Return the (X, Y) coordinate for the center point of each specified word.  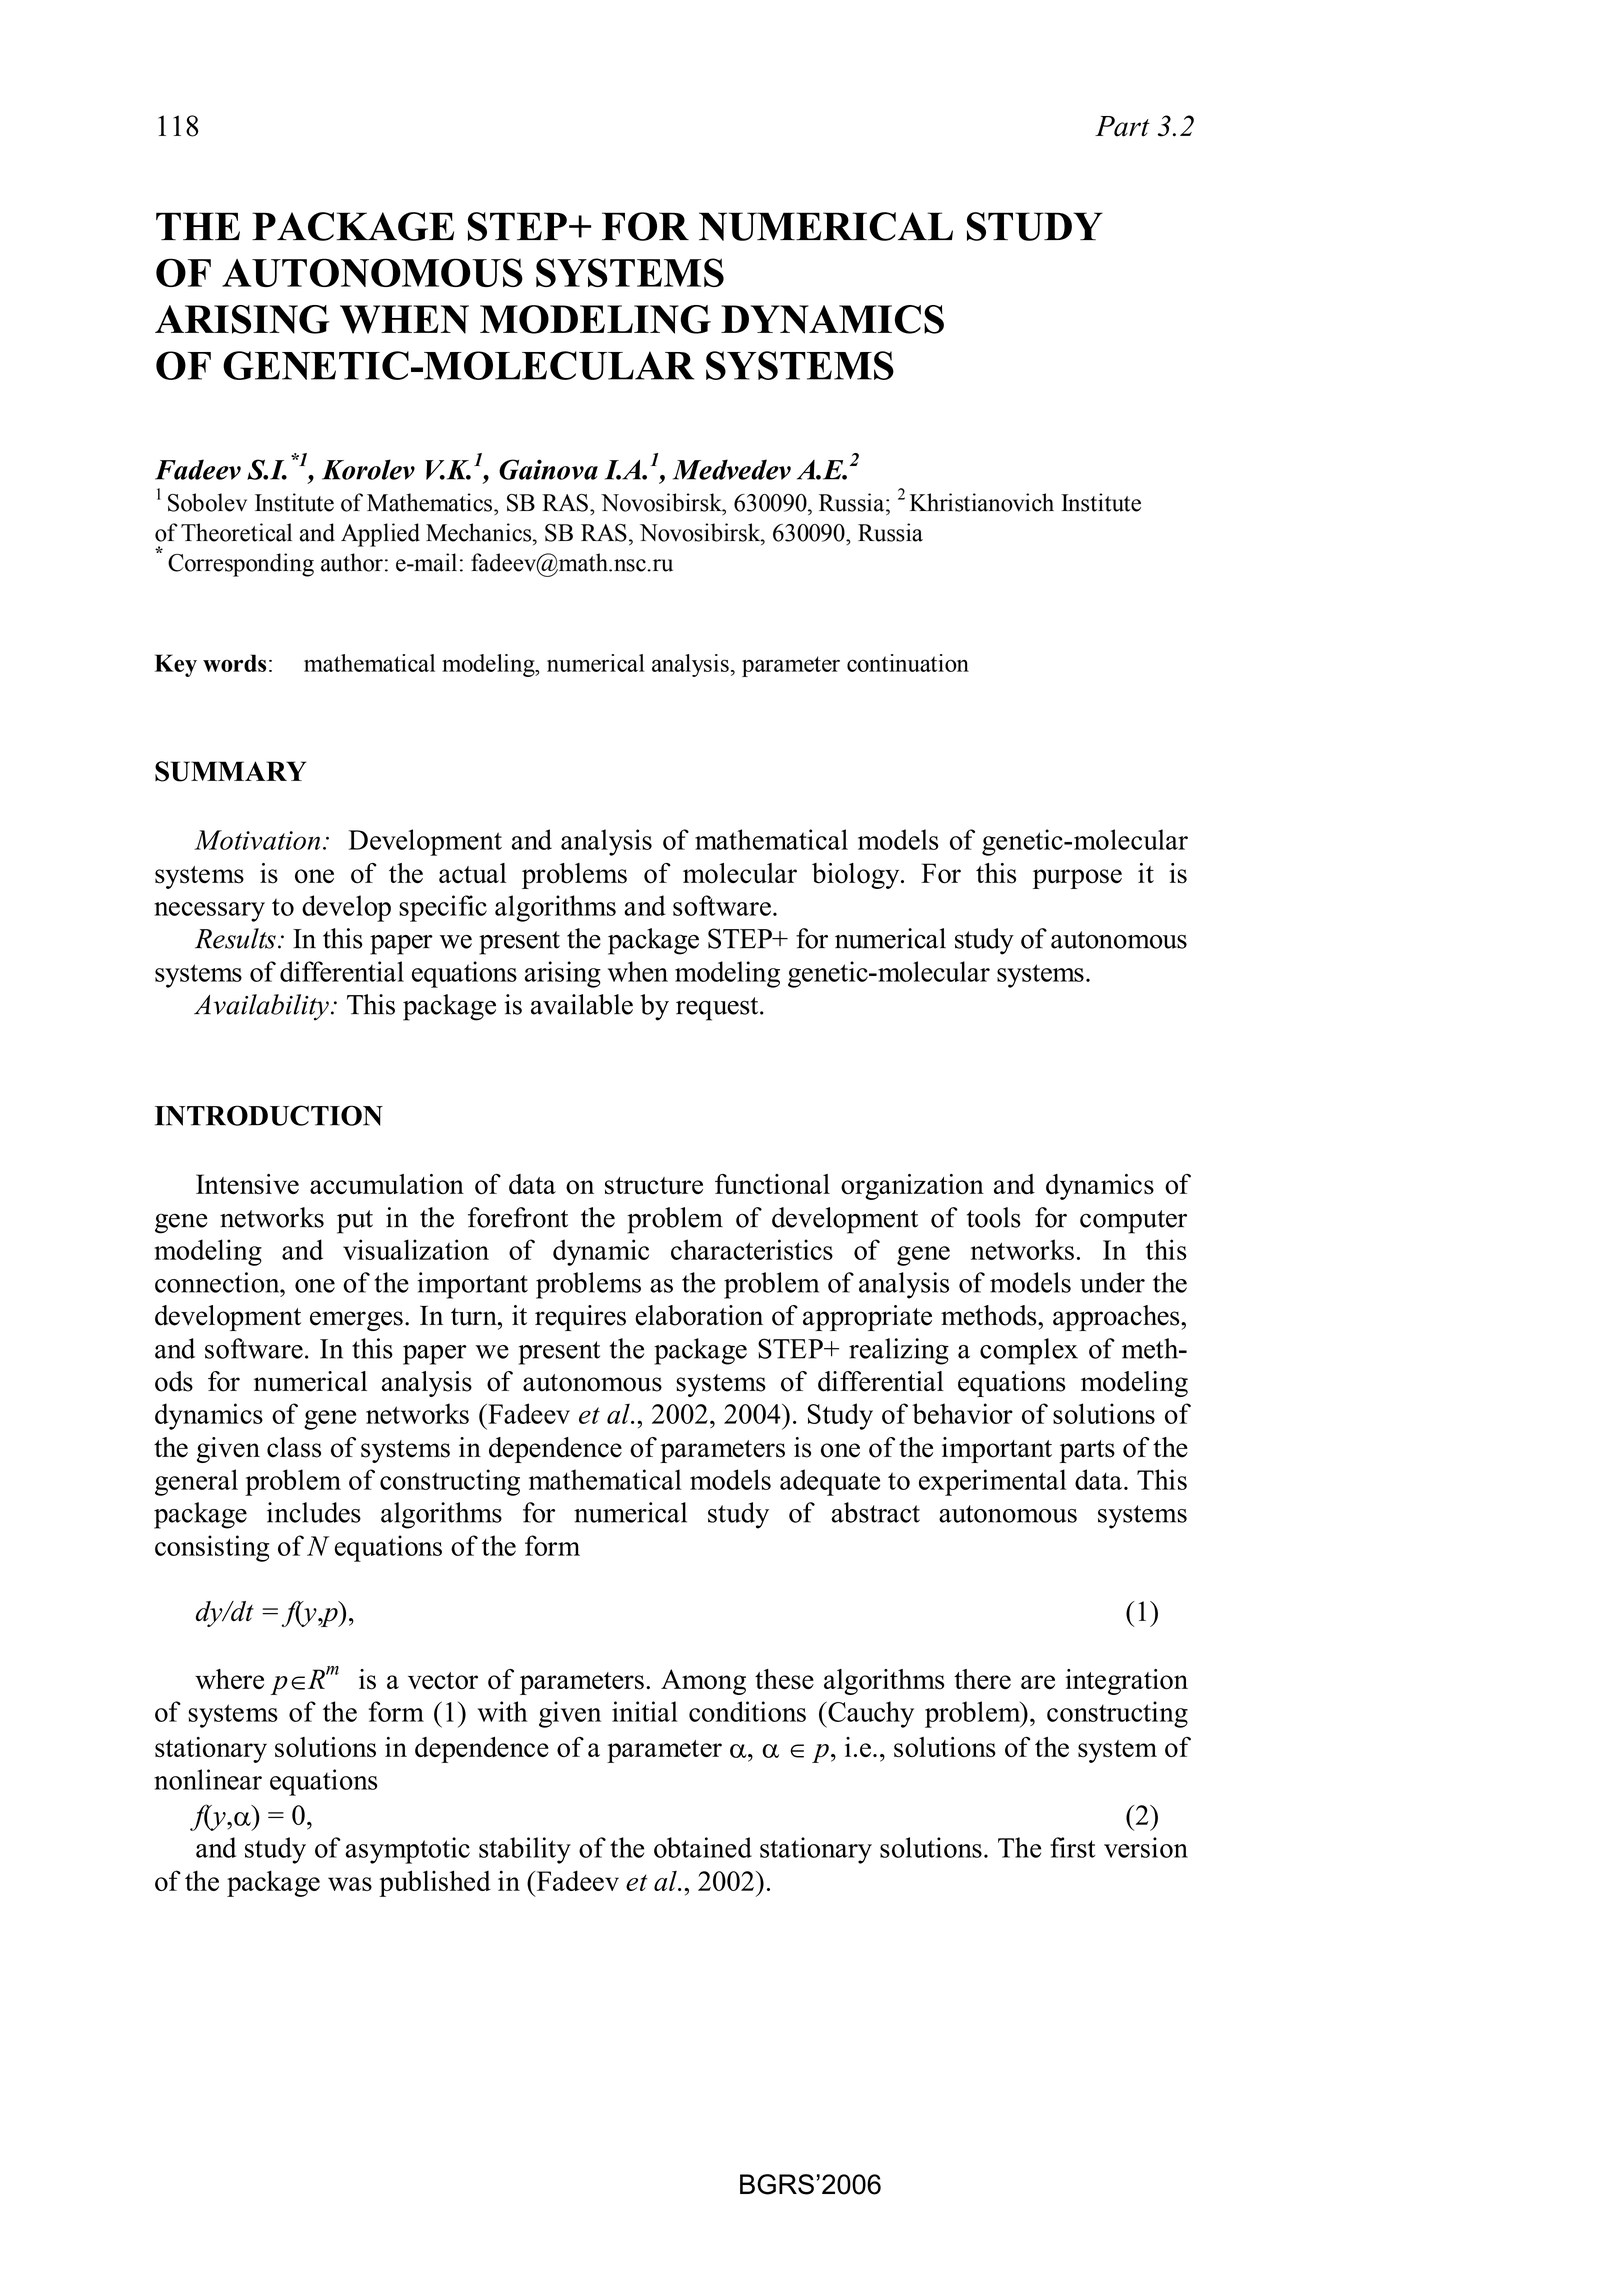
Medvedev (732, 469)
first (1072, 1847)
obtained (703, 1847)
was (350, 1884)
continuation (908, 663)
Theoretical (236, 532)
